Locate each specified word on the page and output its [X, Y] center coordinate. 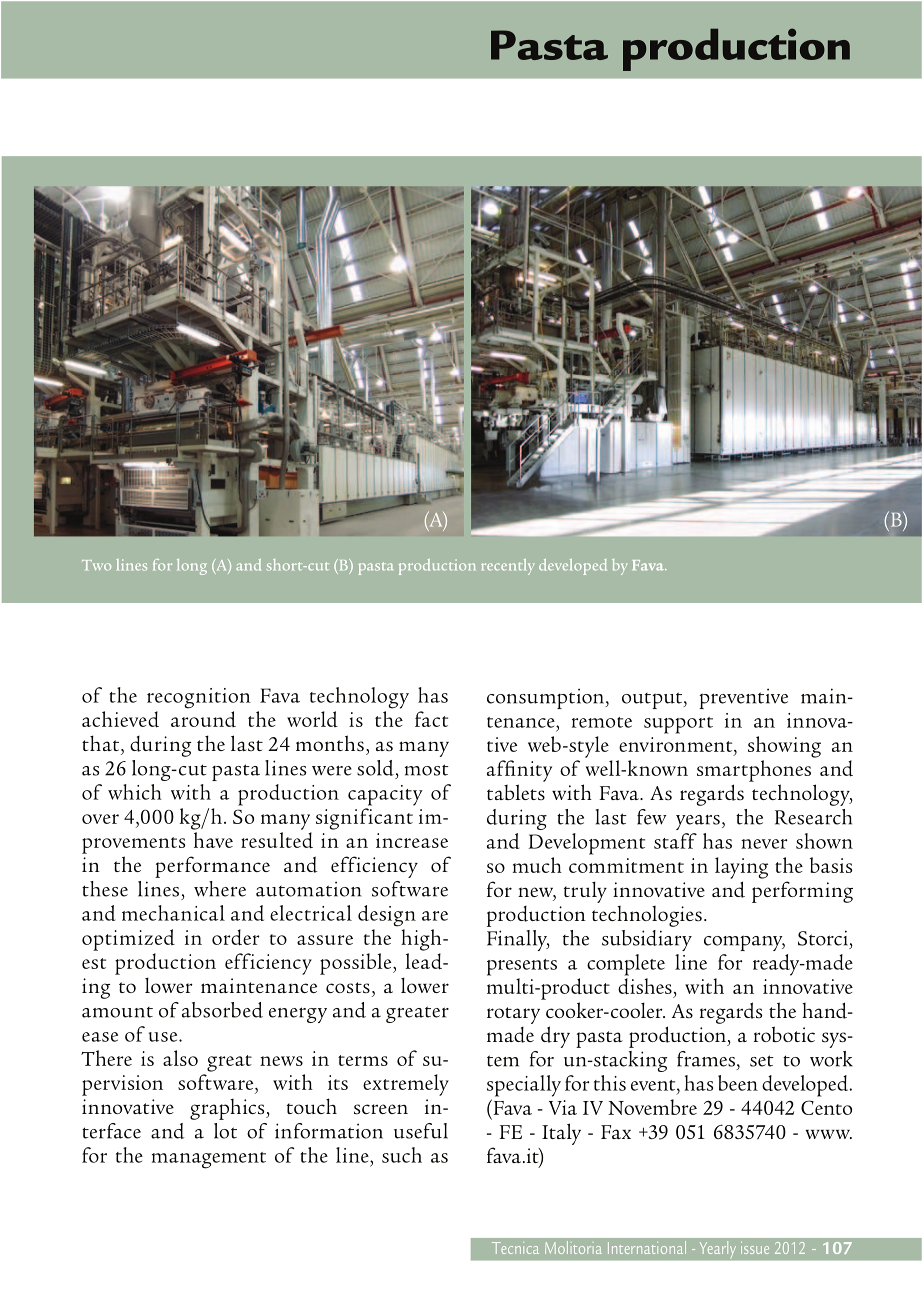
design [387, 916]
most [427, 770]
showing [784, 747]
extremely [406, 1085]
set [762, 1061]
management [209, 1160]
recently [508, 567]
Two [96, 565]
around [203, 719]
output [653, 700]
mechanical [173, 913]
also [180, 1058]
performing [802, 892]
